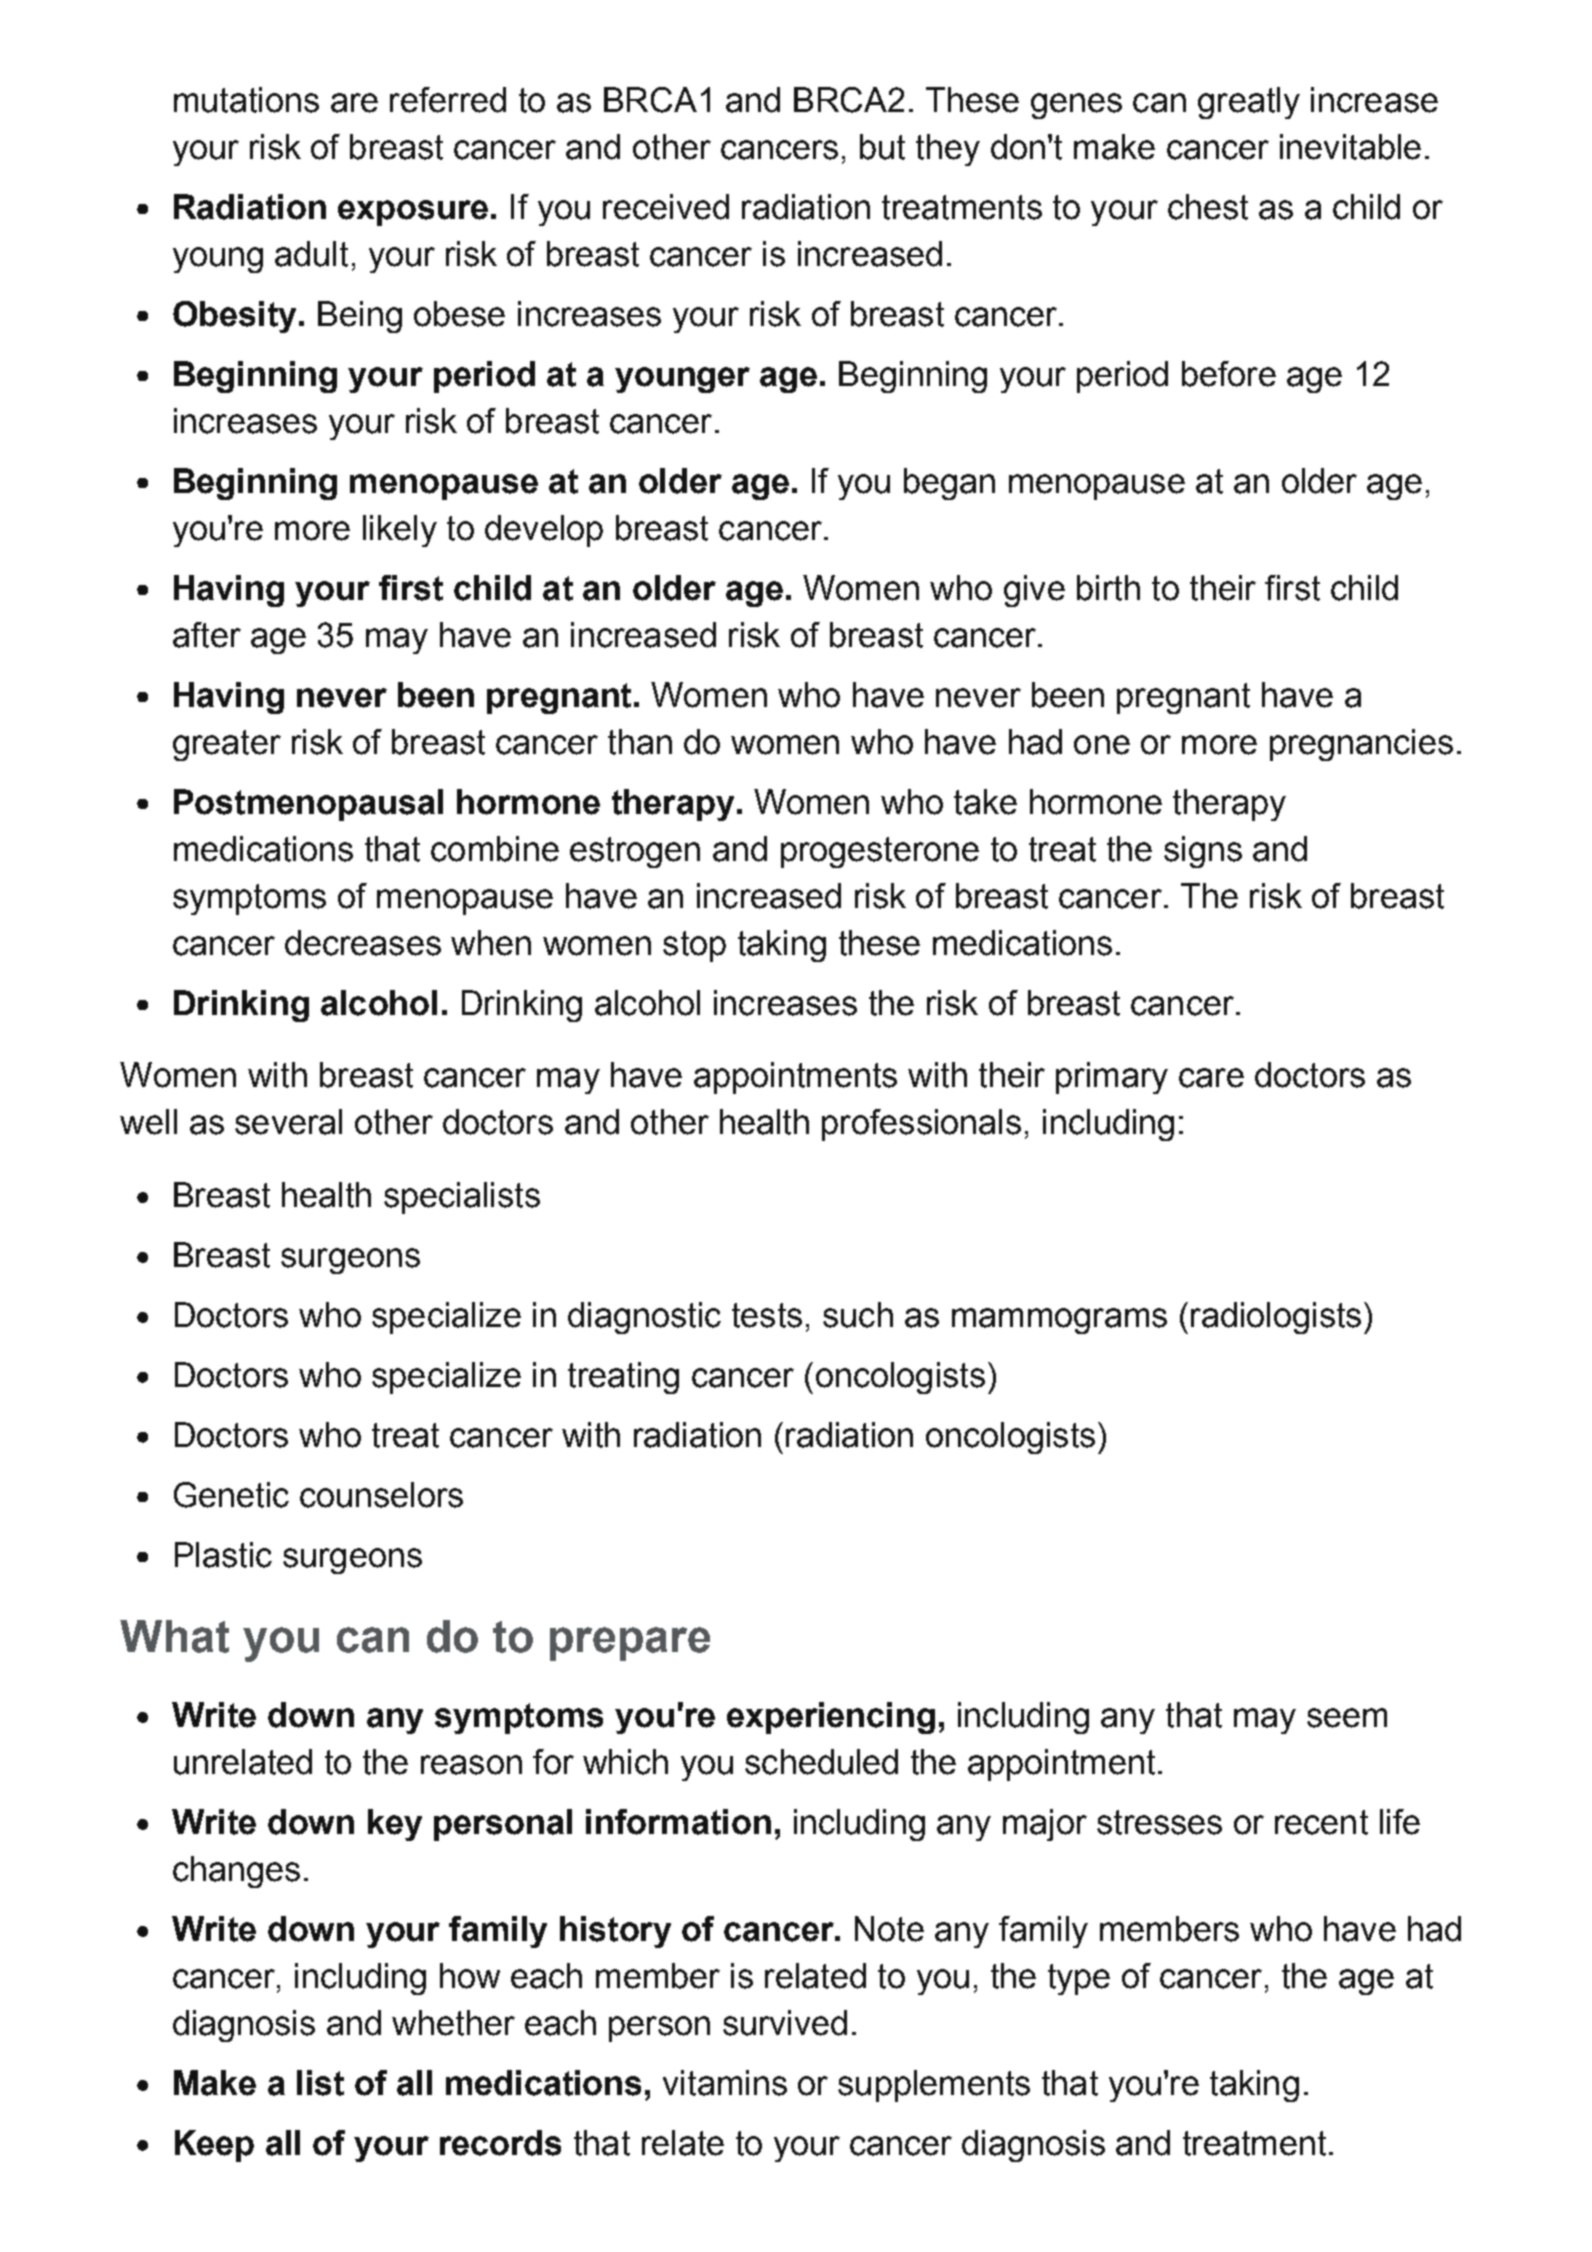  Describe the element at coordinates (288, 1122) in the screenshot. I see `several` at that location.
